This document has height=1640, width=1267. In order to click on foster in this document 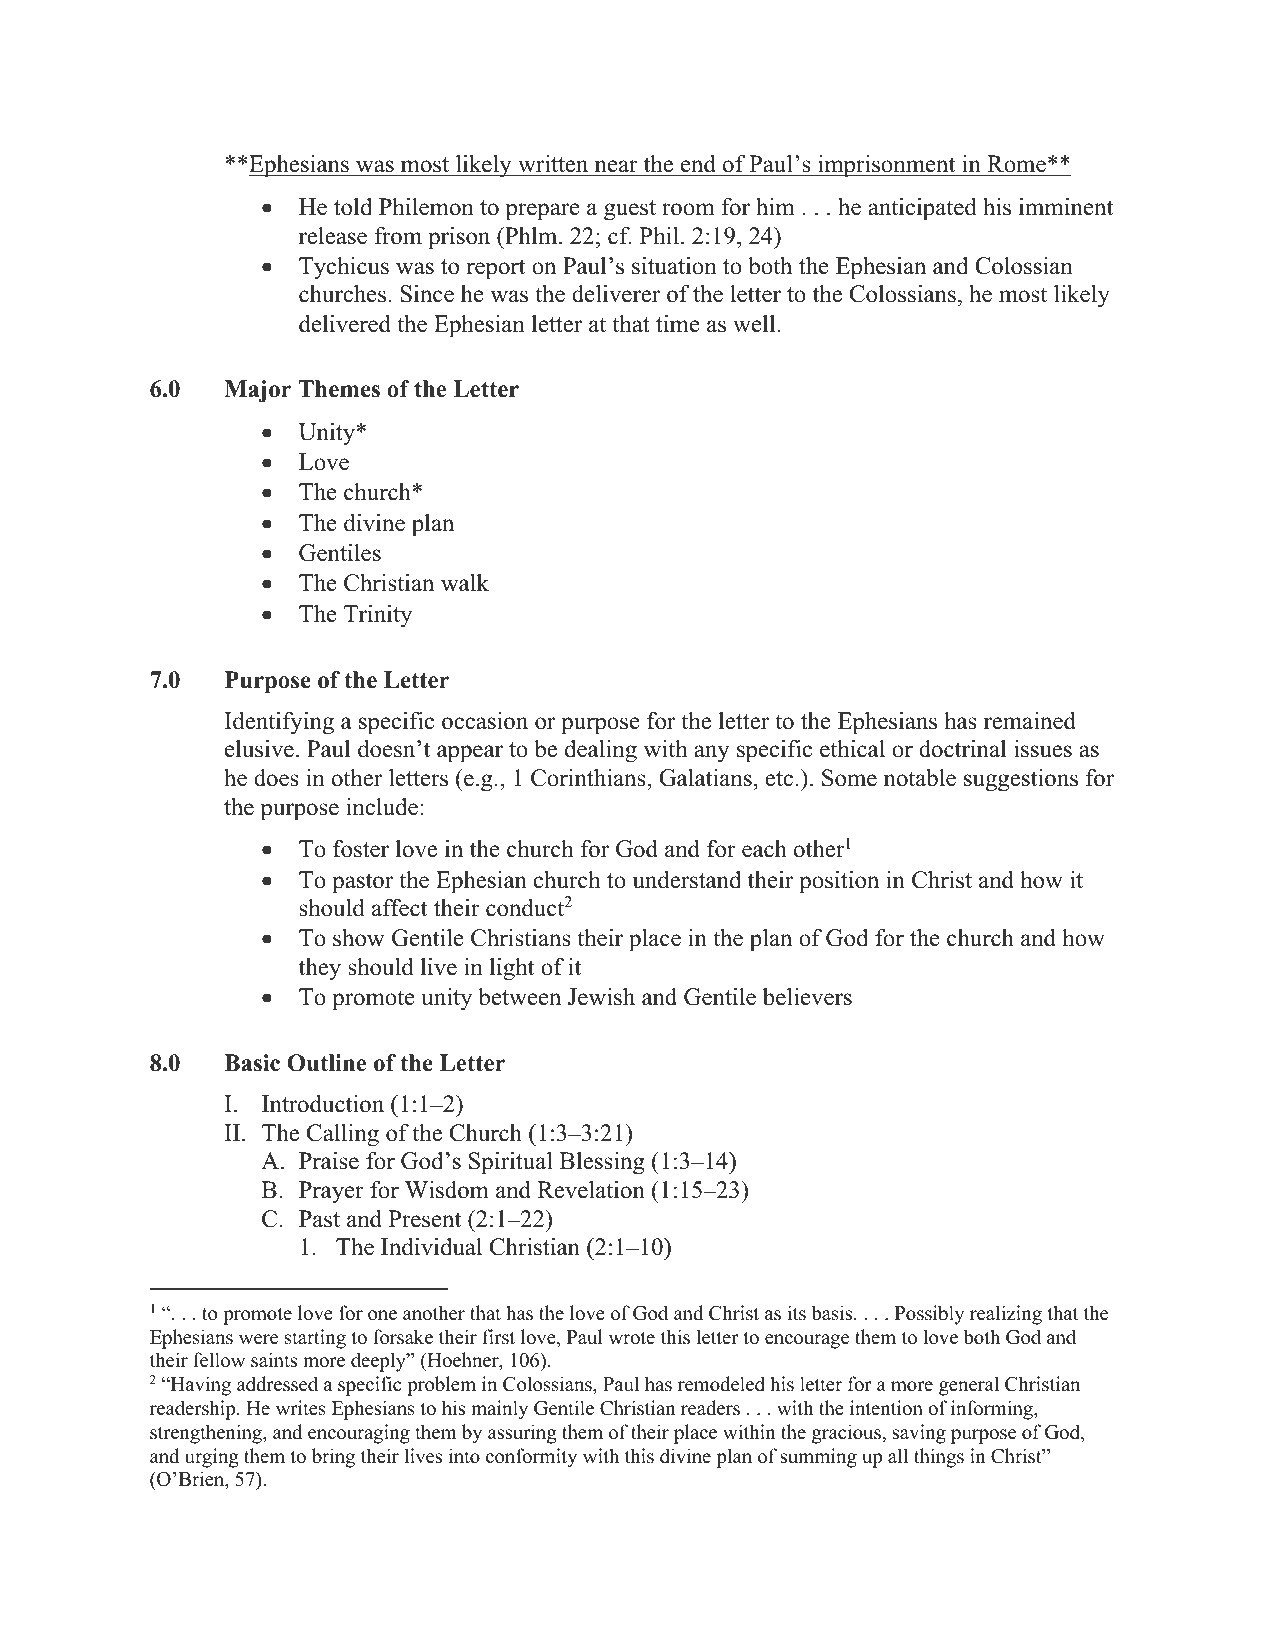, I will do `click(361, 849)`.
